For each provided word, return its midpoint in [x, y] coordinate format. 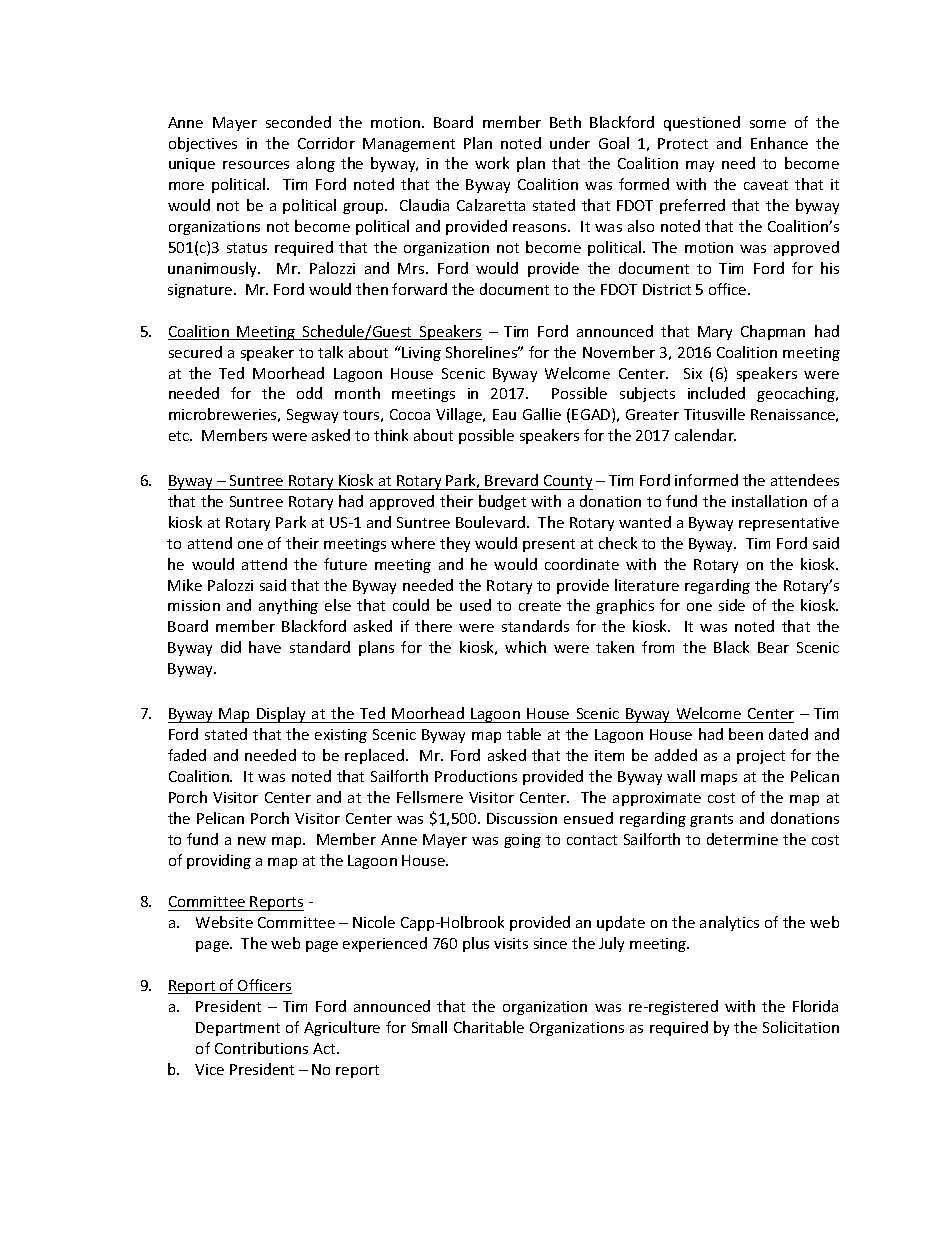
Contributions [261, 1048]
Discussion [522, 818]
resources [256, 165]
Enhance [779, 143]
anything [288, 606]
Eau [504, 414]
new [252, 841]
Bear [773, 647]
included [716, 393]
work [492, 163]
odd [309, 393]
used [475, 605]
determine [742, 839]
